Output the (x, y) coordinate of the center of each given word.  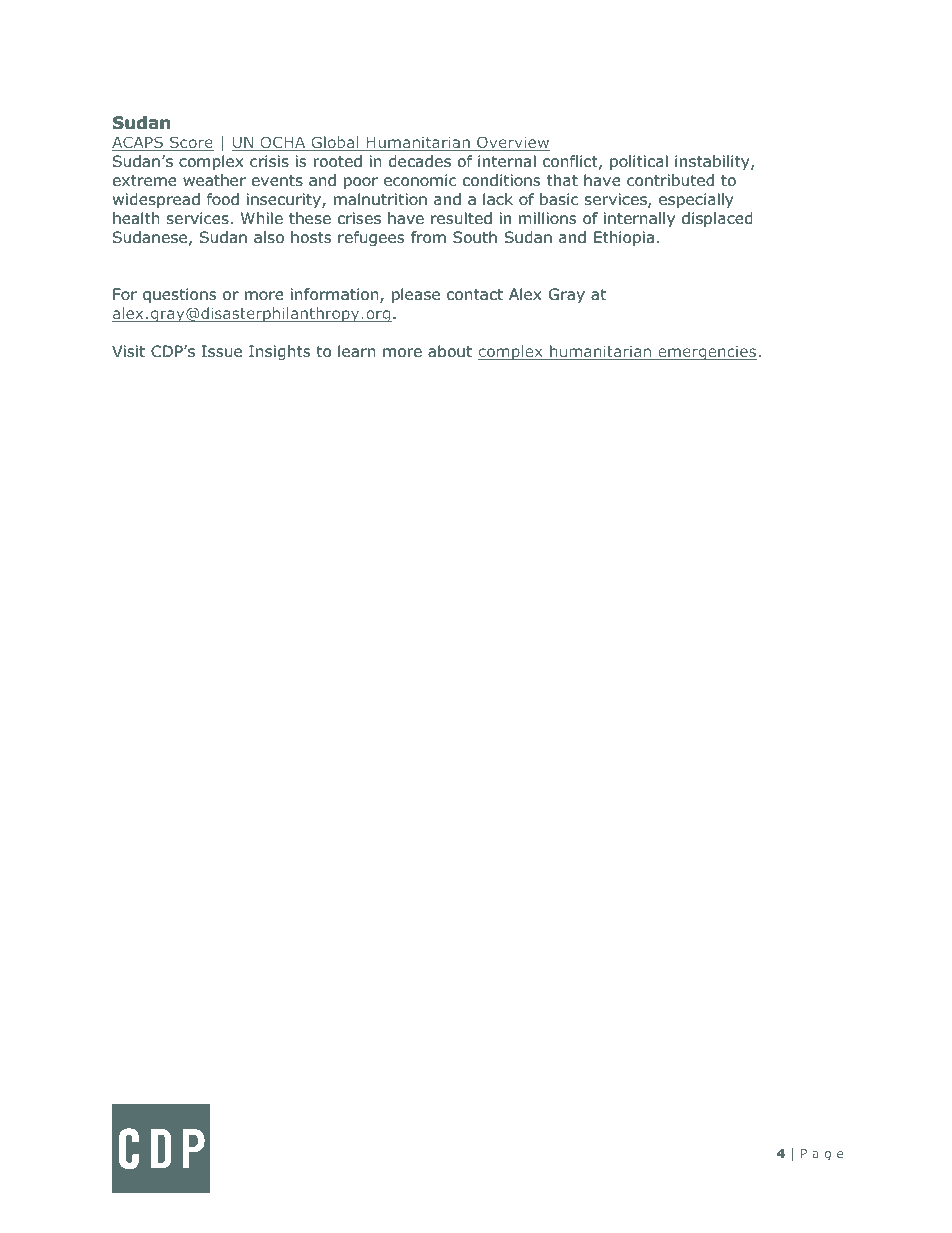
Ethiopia (624, 238)
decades (420, 161)
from (428, 237)
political (639, 162)
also (269, 237)
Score (191, 143)
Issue (222, 351)
